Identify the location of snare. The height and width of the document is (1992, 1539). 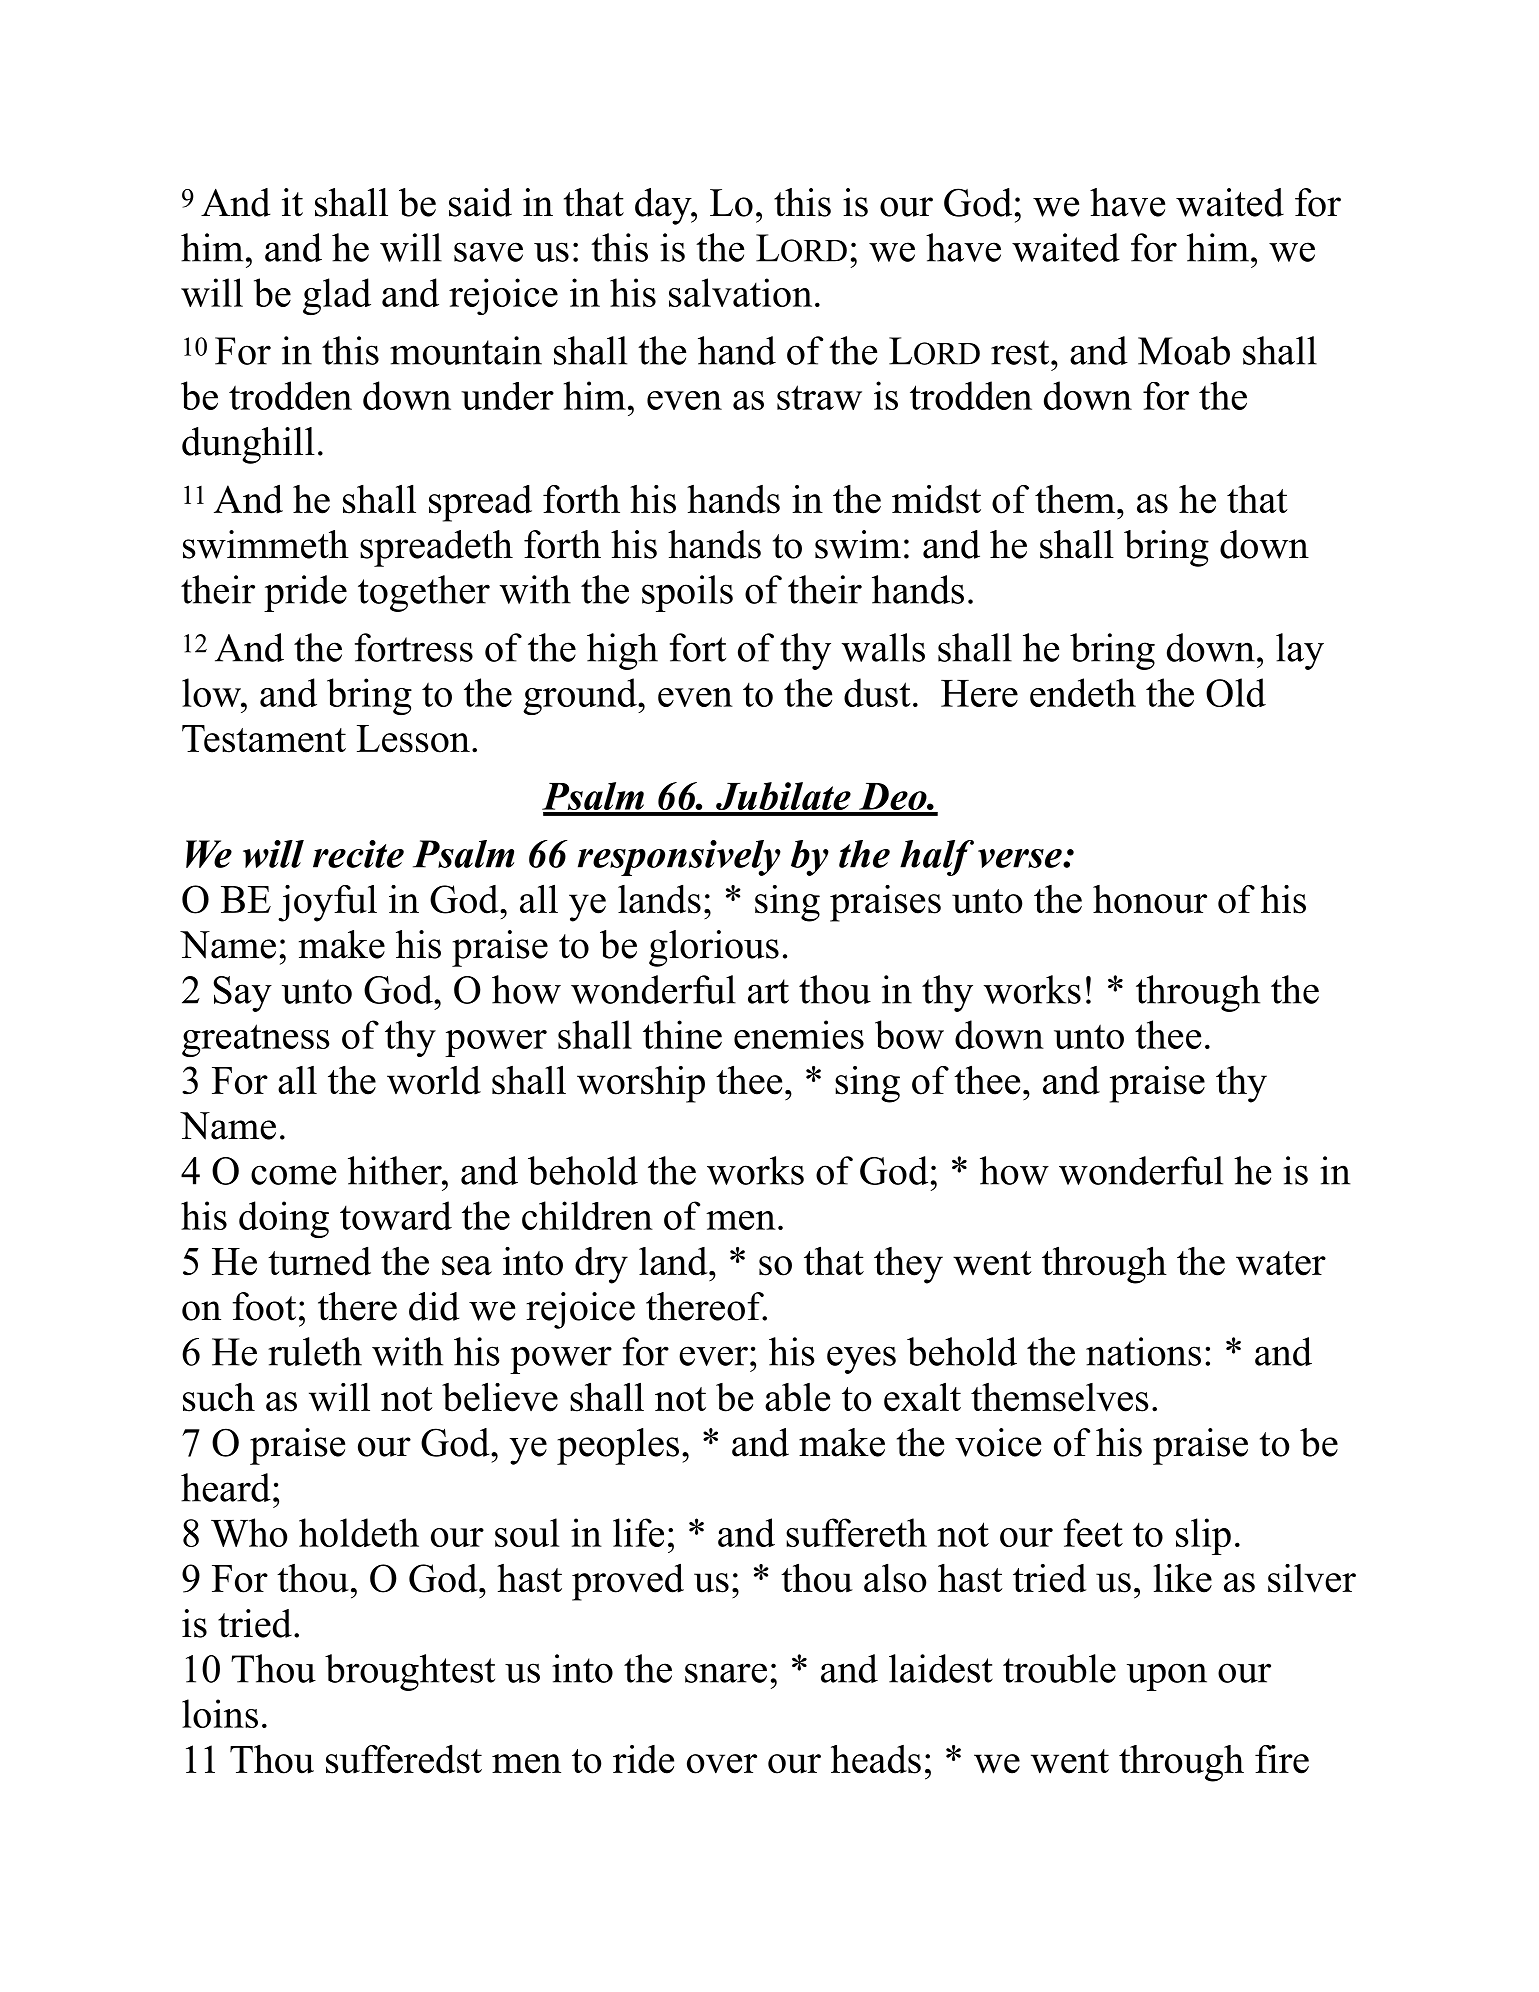
(726, 1673).
